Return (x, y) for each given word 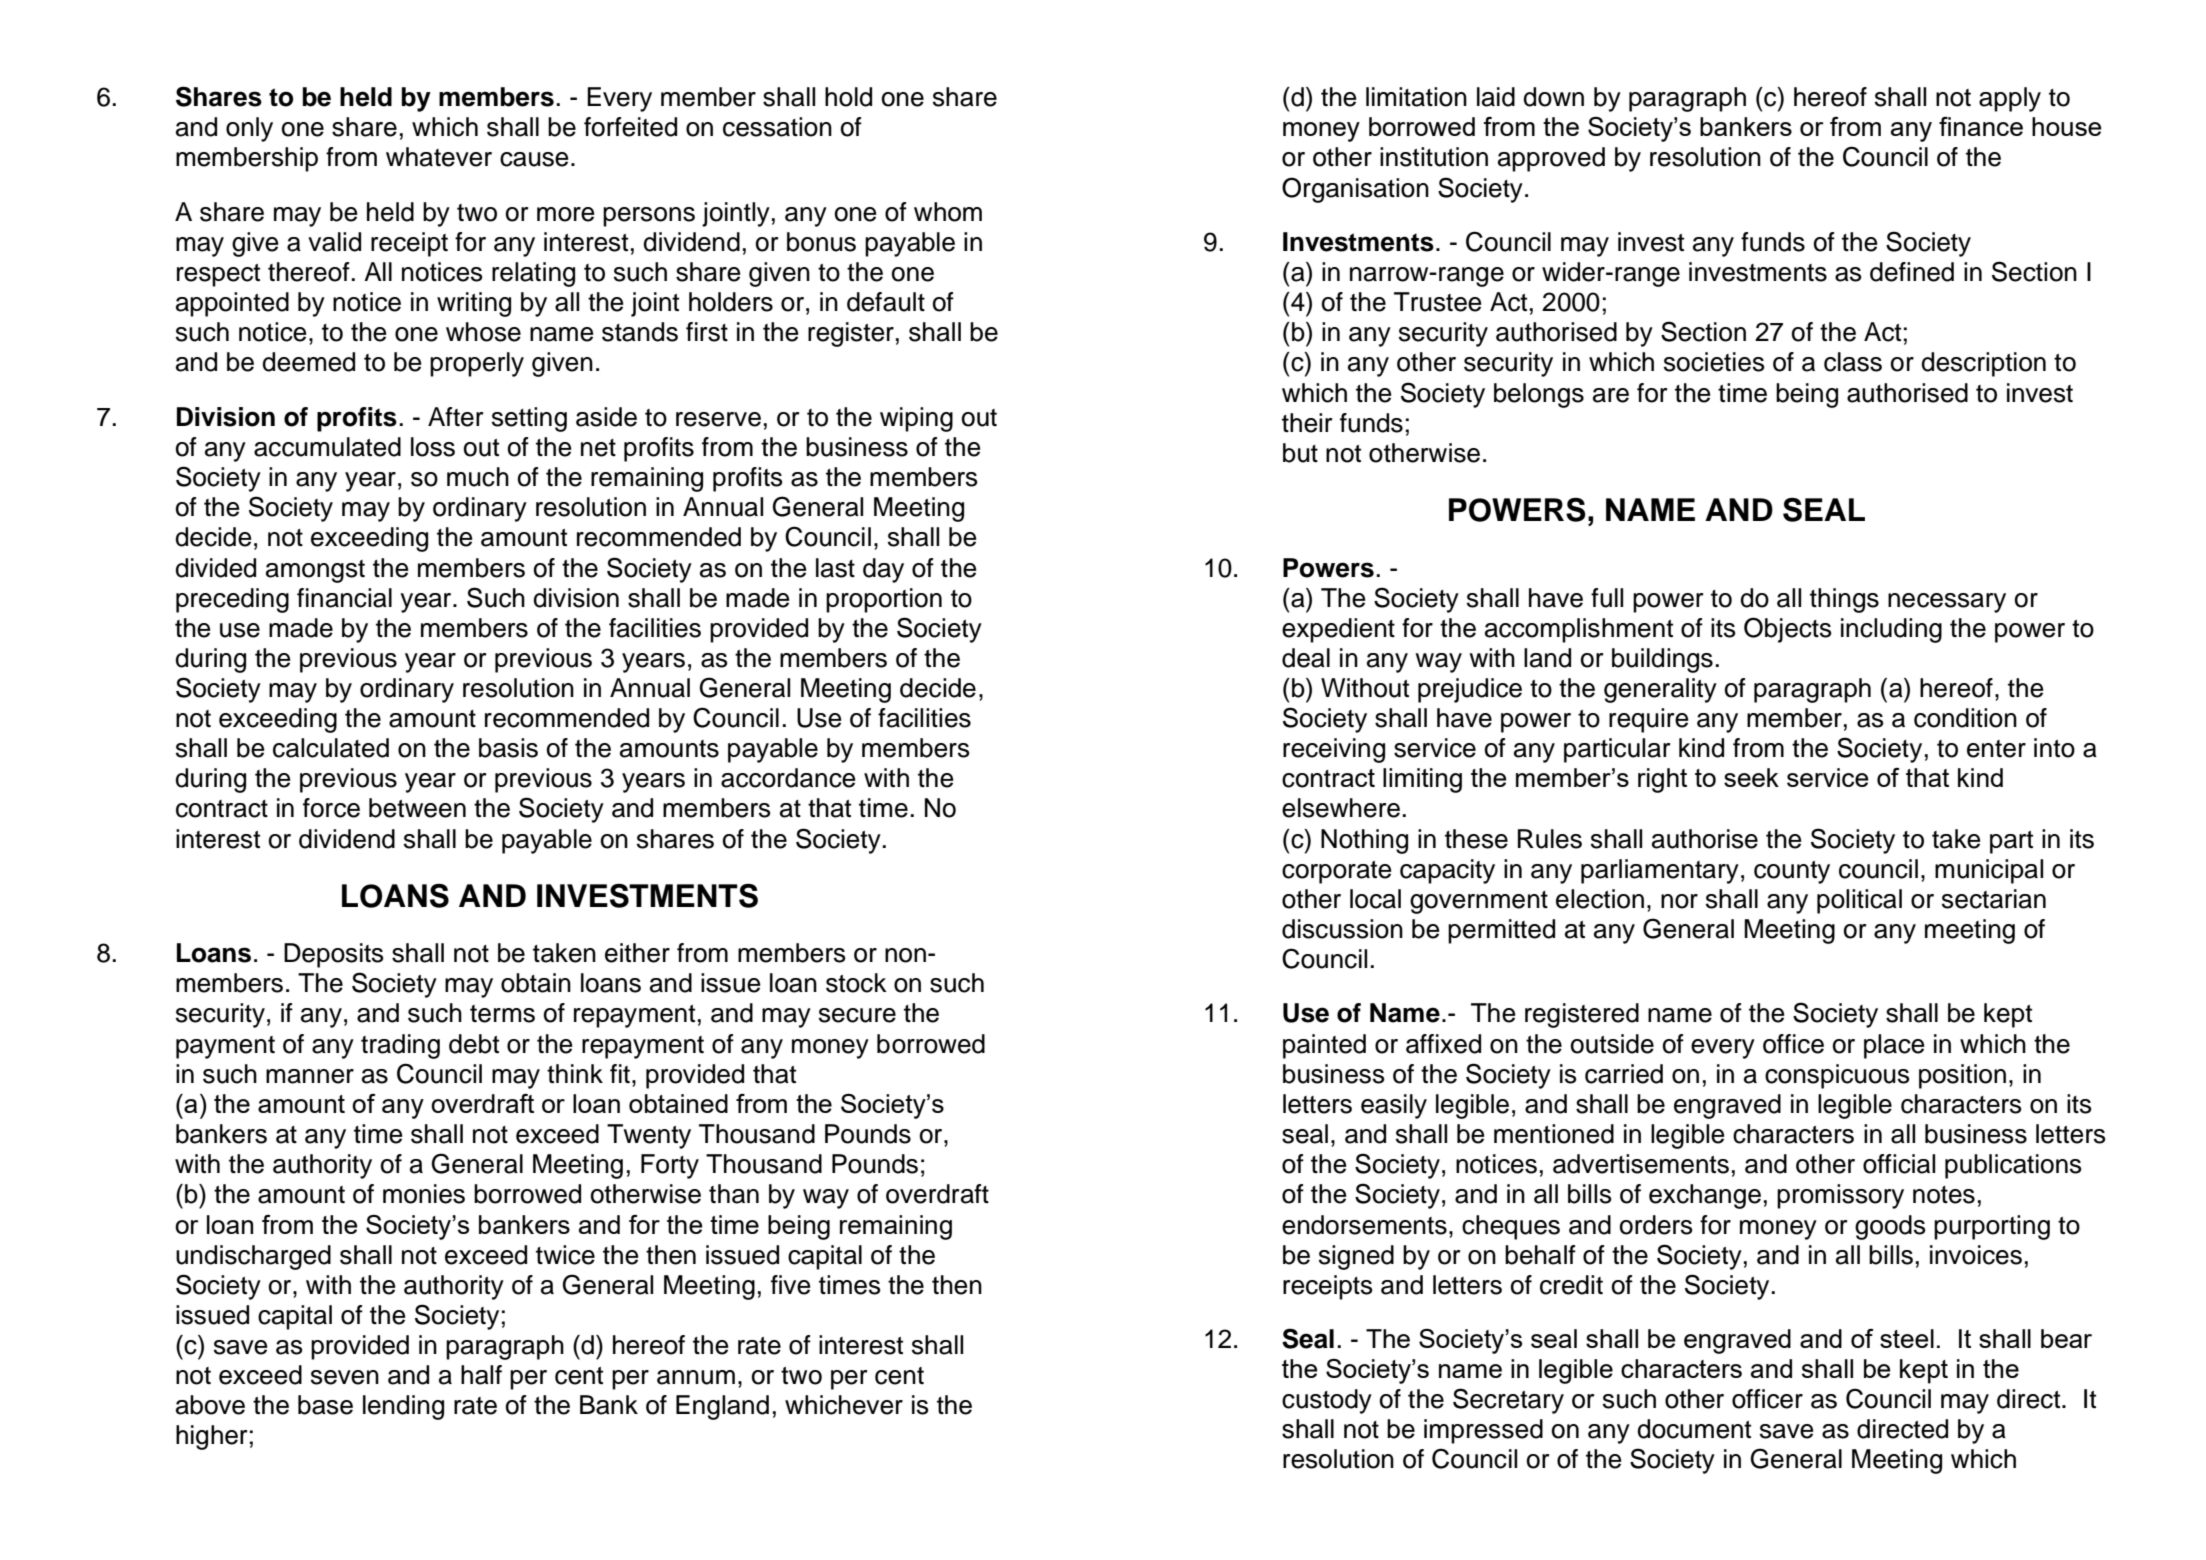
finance (1981, 126)
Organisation (1355, 190)
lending (403, 1407)
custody (1327, 1401)
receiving (1334, 750)
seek (1751, 777)
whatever (439, 157)
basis (508, 748)
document (1694, 1429)
